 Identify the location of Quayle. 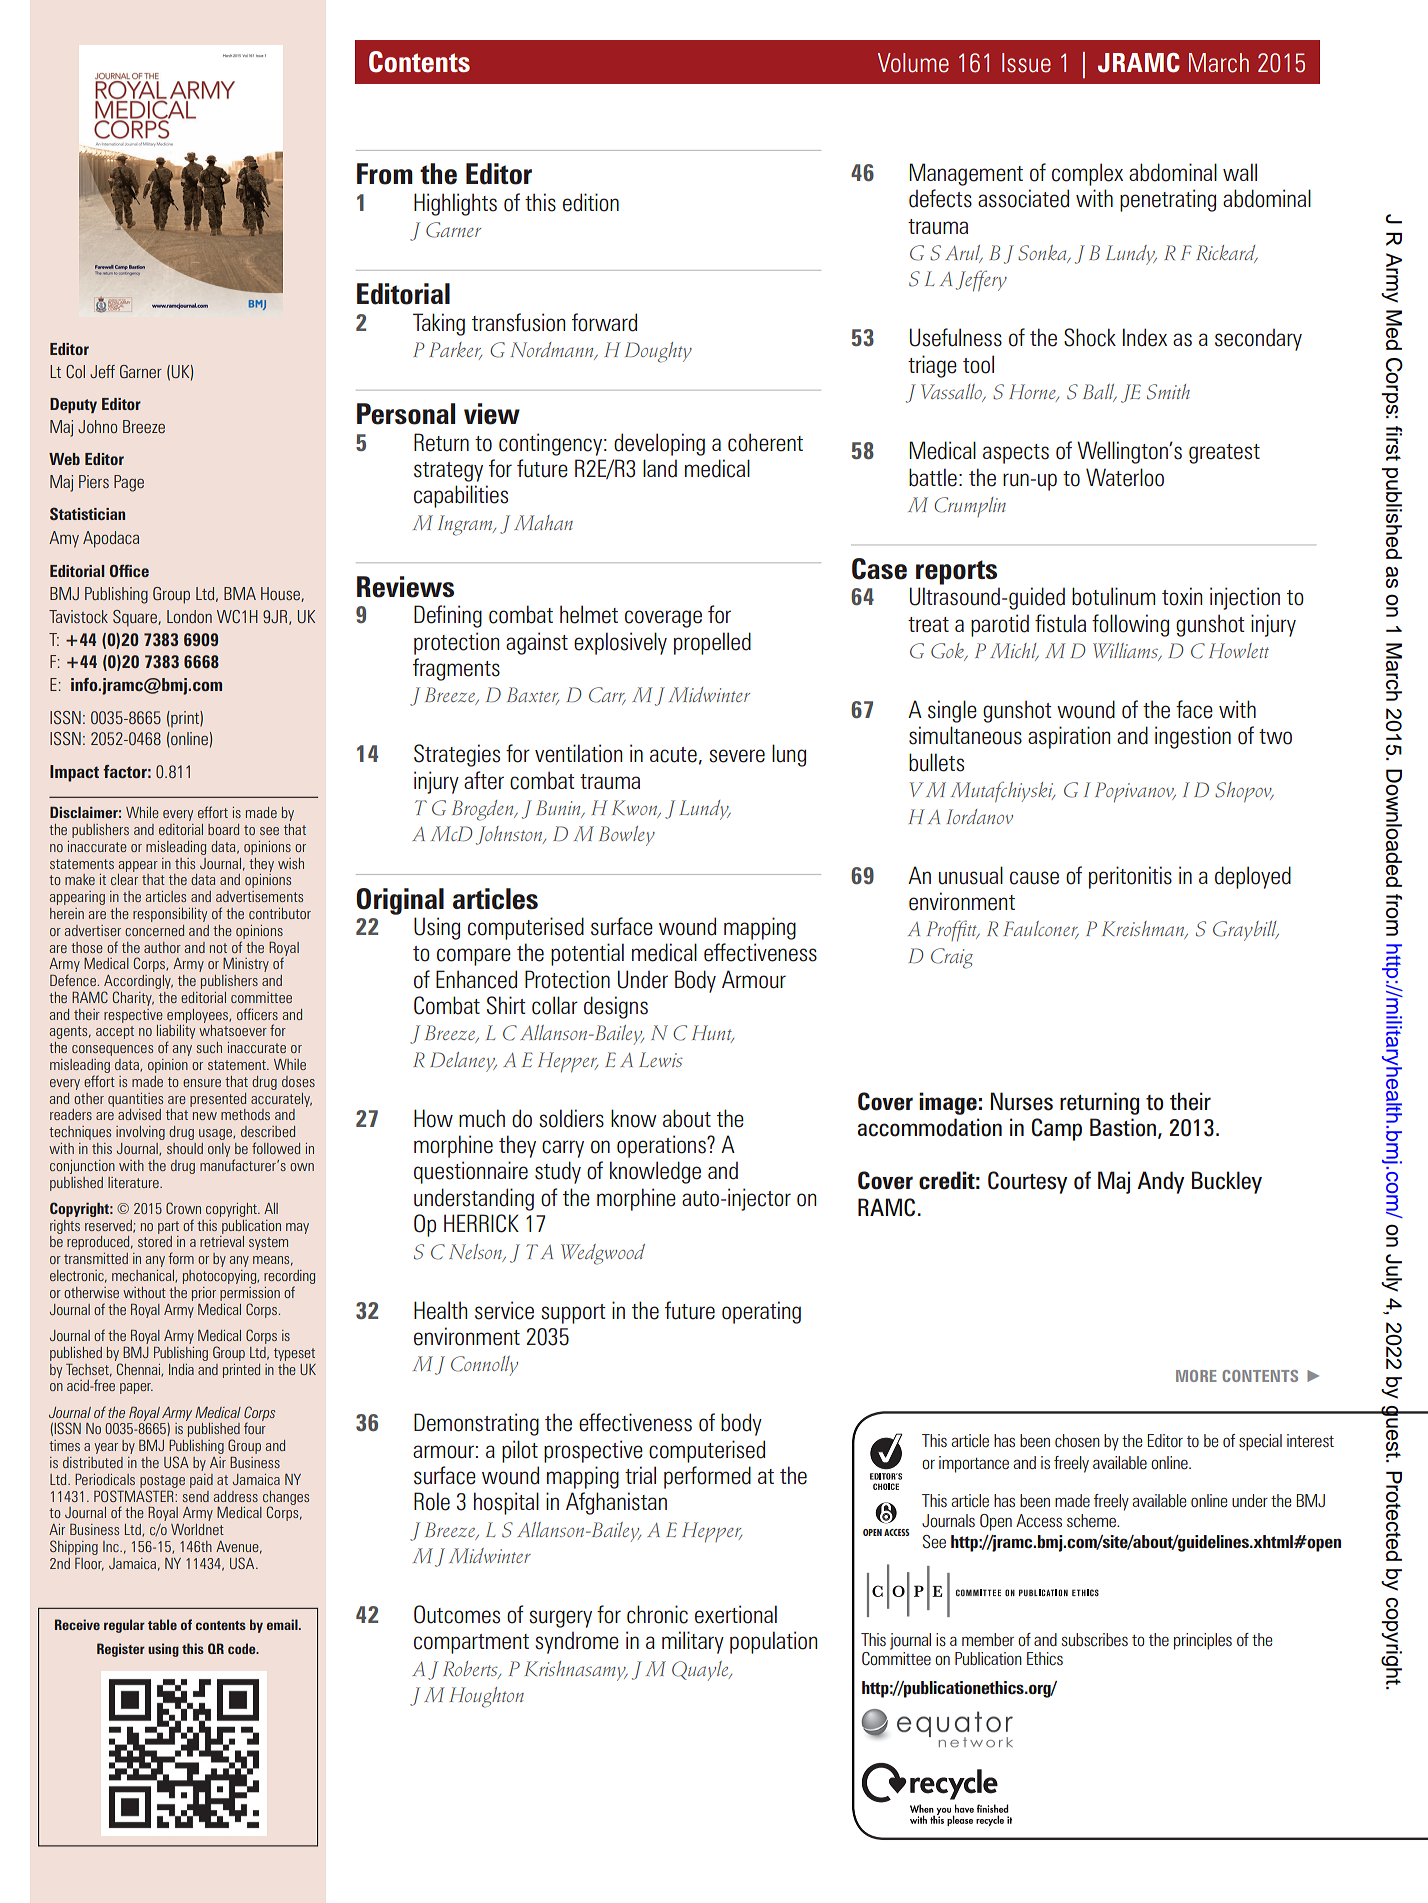
(701, 1671).
